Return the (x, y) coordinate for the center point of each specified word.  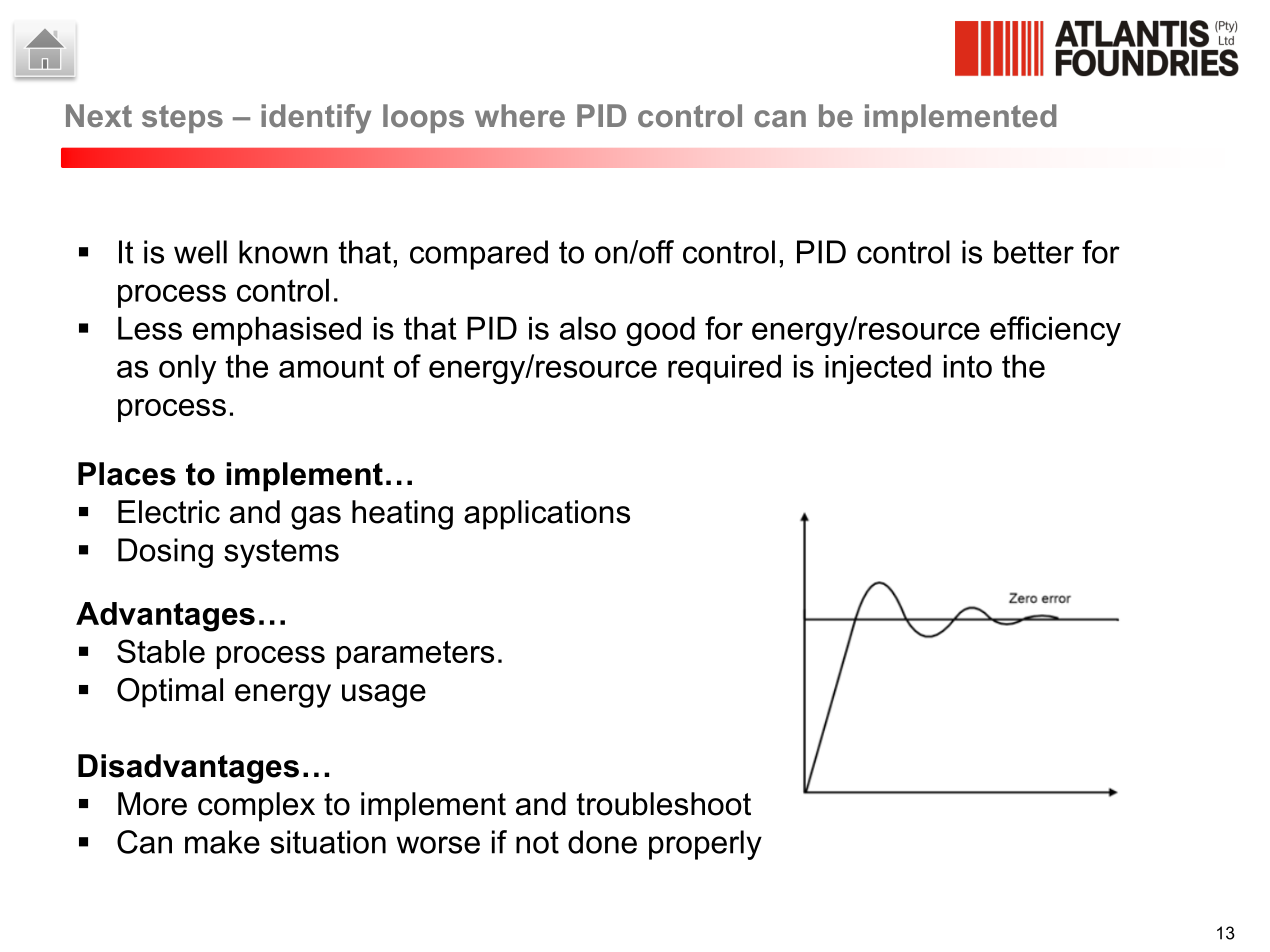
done (602, 842)
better (1034, 252)
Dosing (165, 553)
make (222, 842)
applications (547, 515)
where (520, 115)
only (187, 369)
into (968, 366)
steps (182, 119)
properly (705, 845)
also (588, 328)
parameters (415, 655)
